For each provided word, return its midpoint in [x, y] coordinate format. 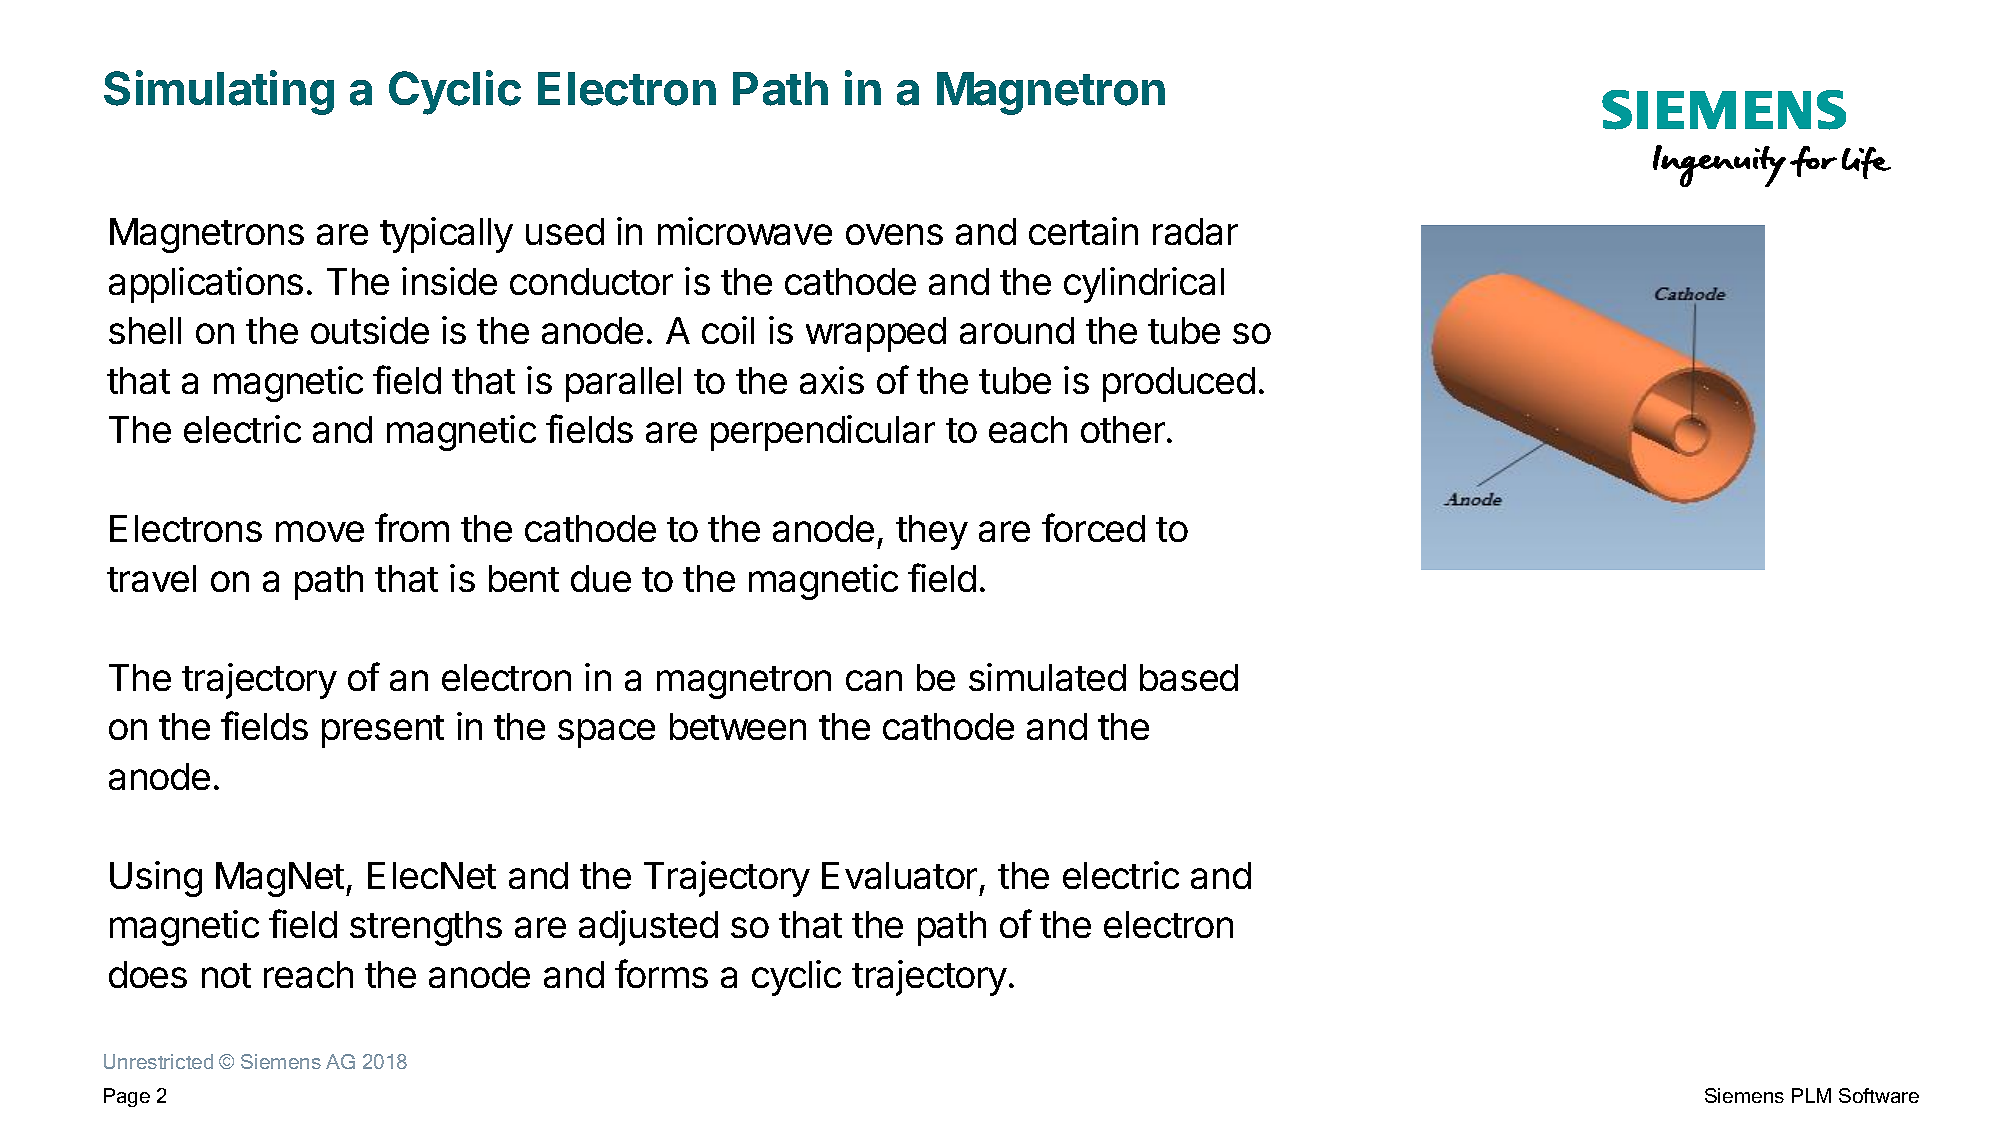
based [1189, 677]
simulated [1047, 677]
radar [1195, 231]
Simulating [219, 92]
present [383, 731]
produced [1179, 384]
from [412, 527]
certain [1083, 231]
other [1123, 429]
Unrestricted [158, 1061]
